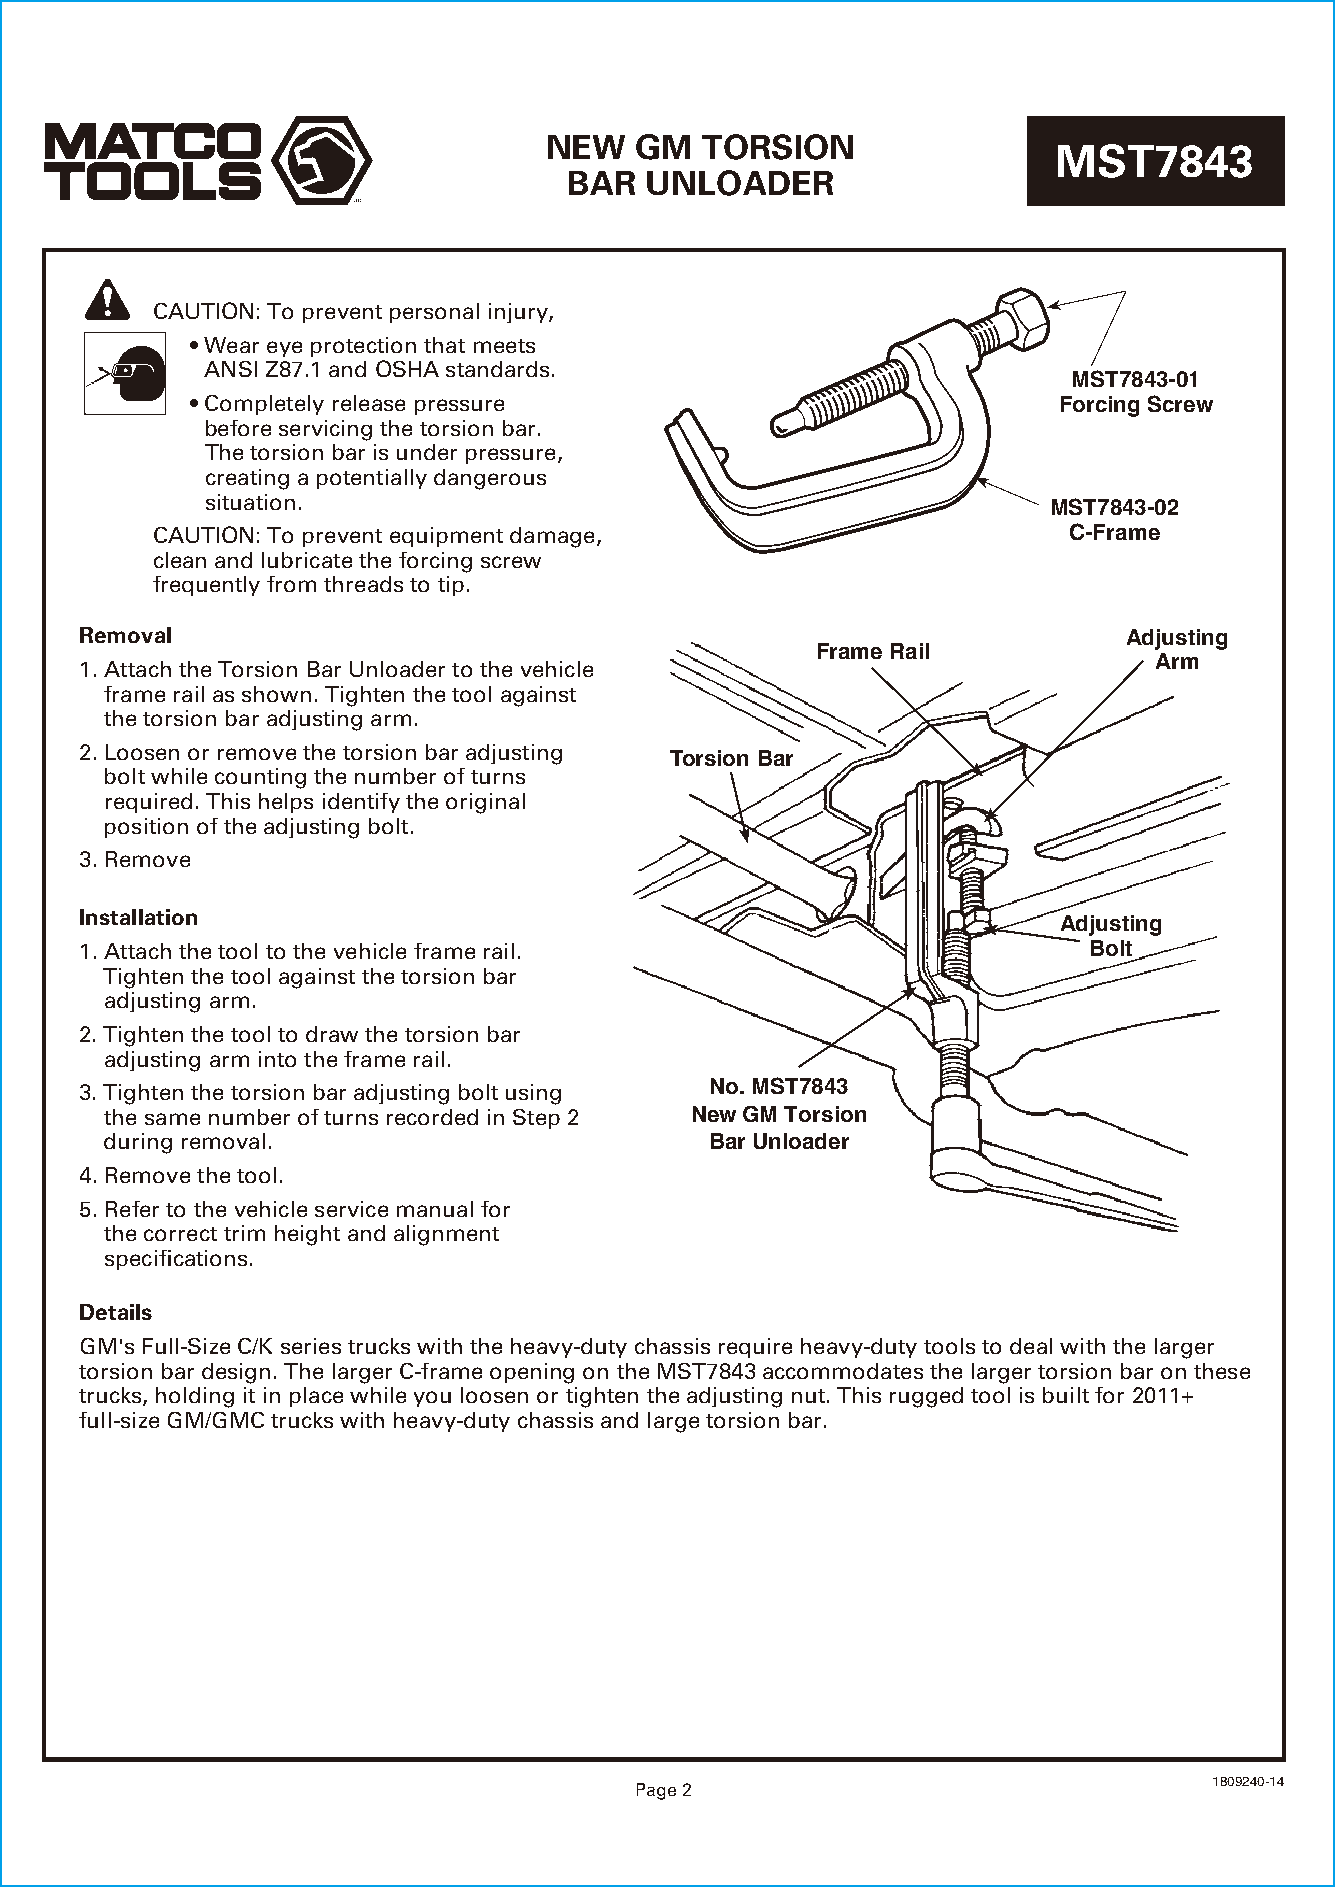  Describe the element at coordinates (656, 1791) in the page. I see `Page` at that location.
